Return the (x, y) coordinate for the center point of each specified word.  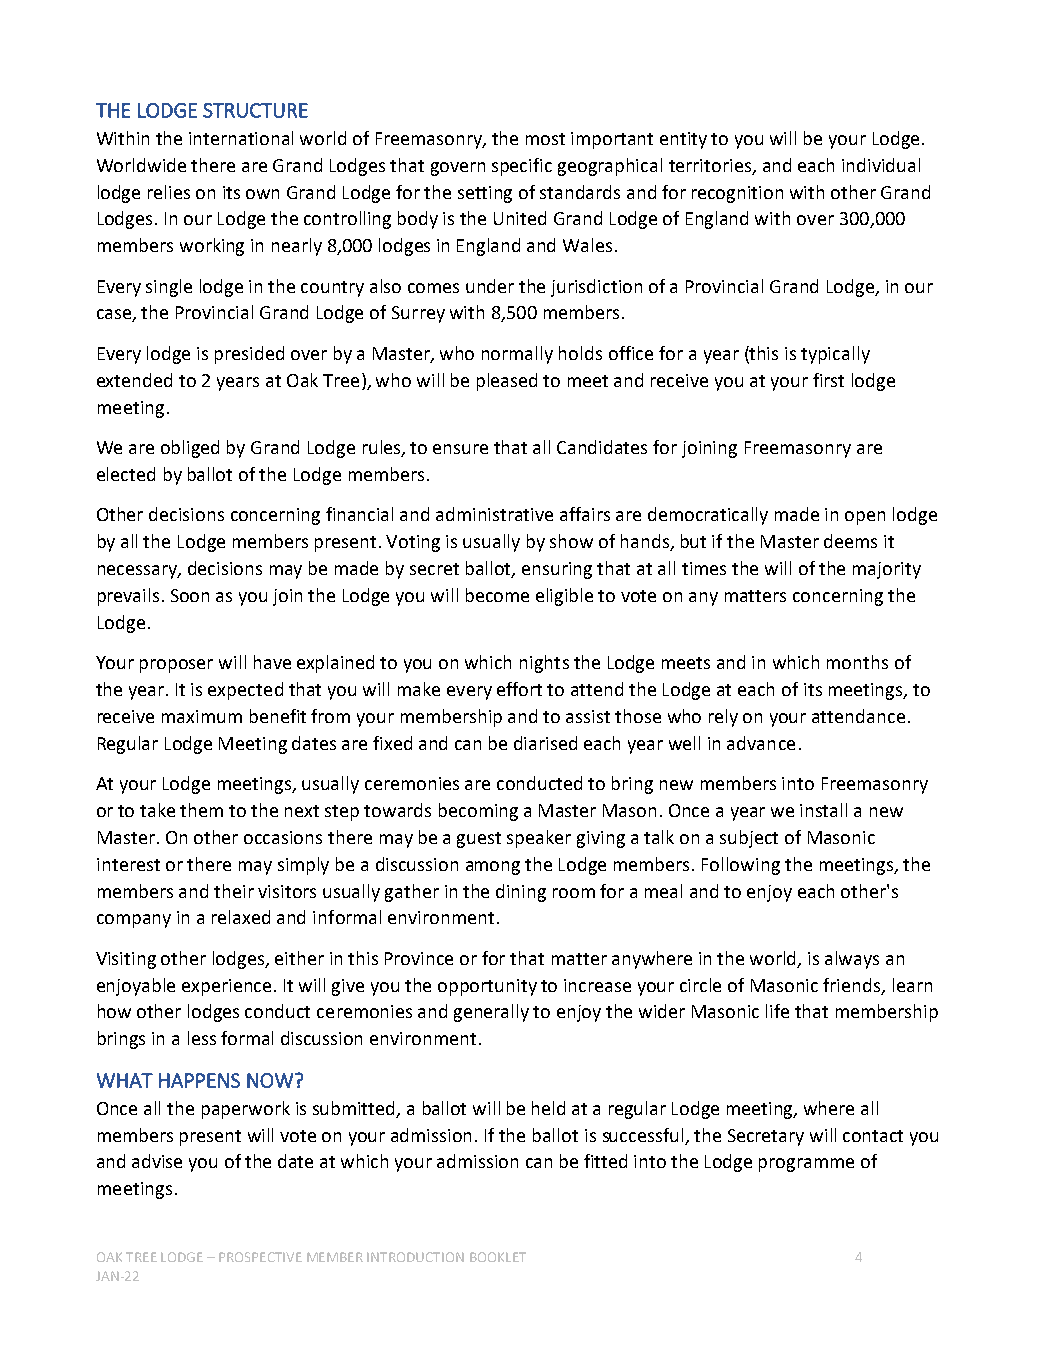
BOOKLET (498, 1257)
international (241, 138)
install (823, 810)
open (865, 518)
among (493, 868)
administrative (494, 514)
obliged (190, 449)
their (234, 891)
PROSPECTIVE (260, 1257)
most (545, 139)
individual (881, 165)
